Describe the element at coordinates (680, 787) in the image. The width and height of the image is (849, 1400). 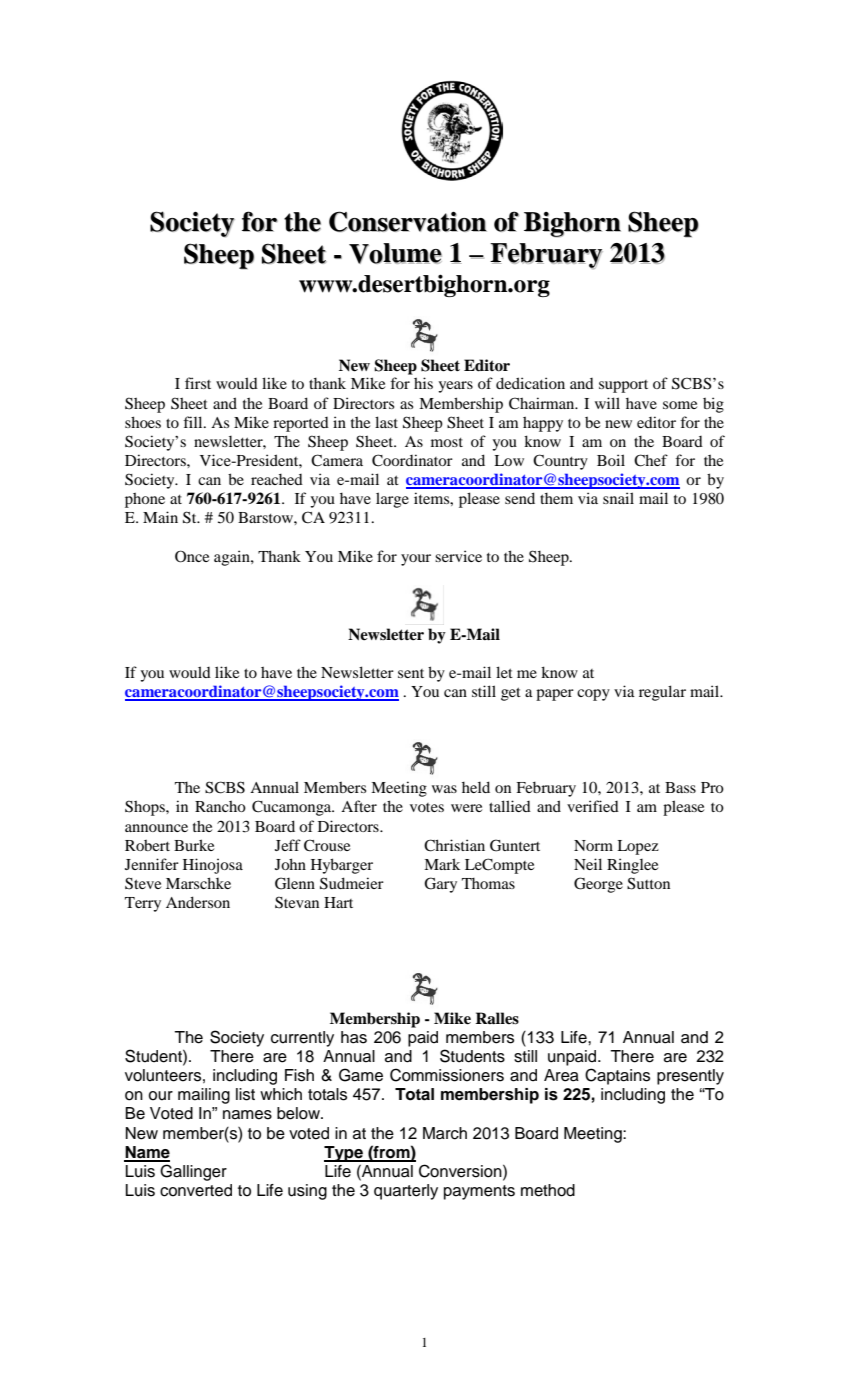
I see `Bass` at that location.
